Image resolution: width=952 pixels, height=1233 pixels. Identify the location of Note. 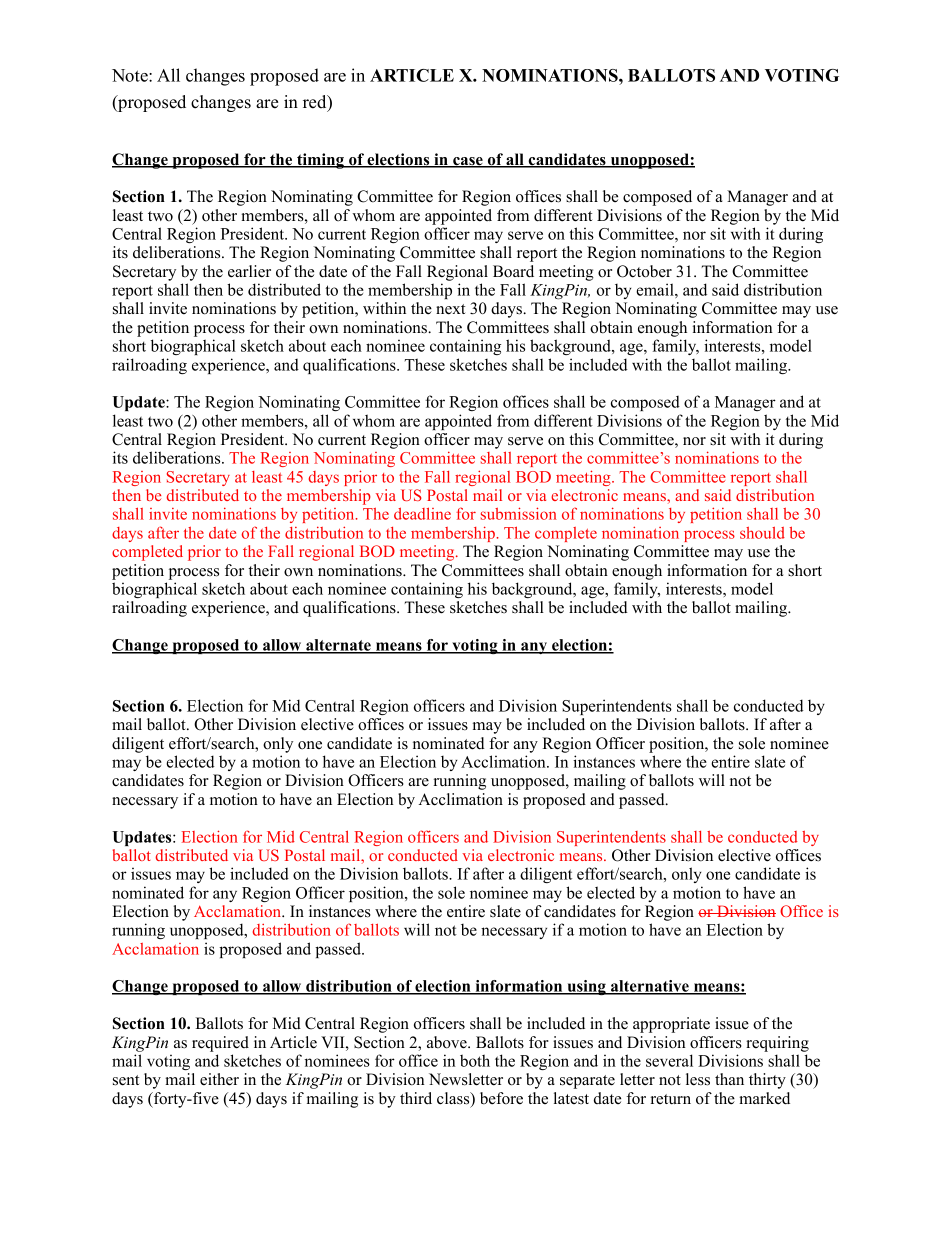
(131, 75).
